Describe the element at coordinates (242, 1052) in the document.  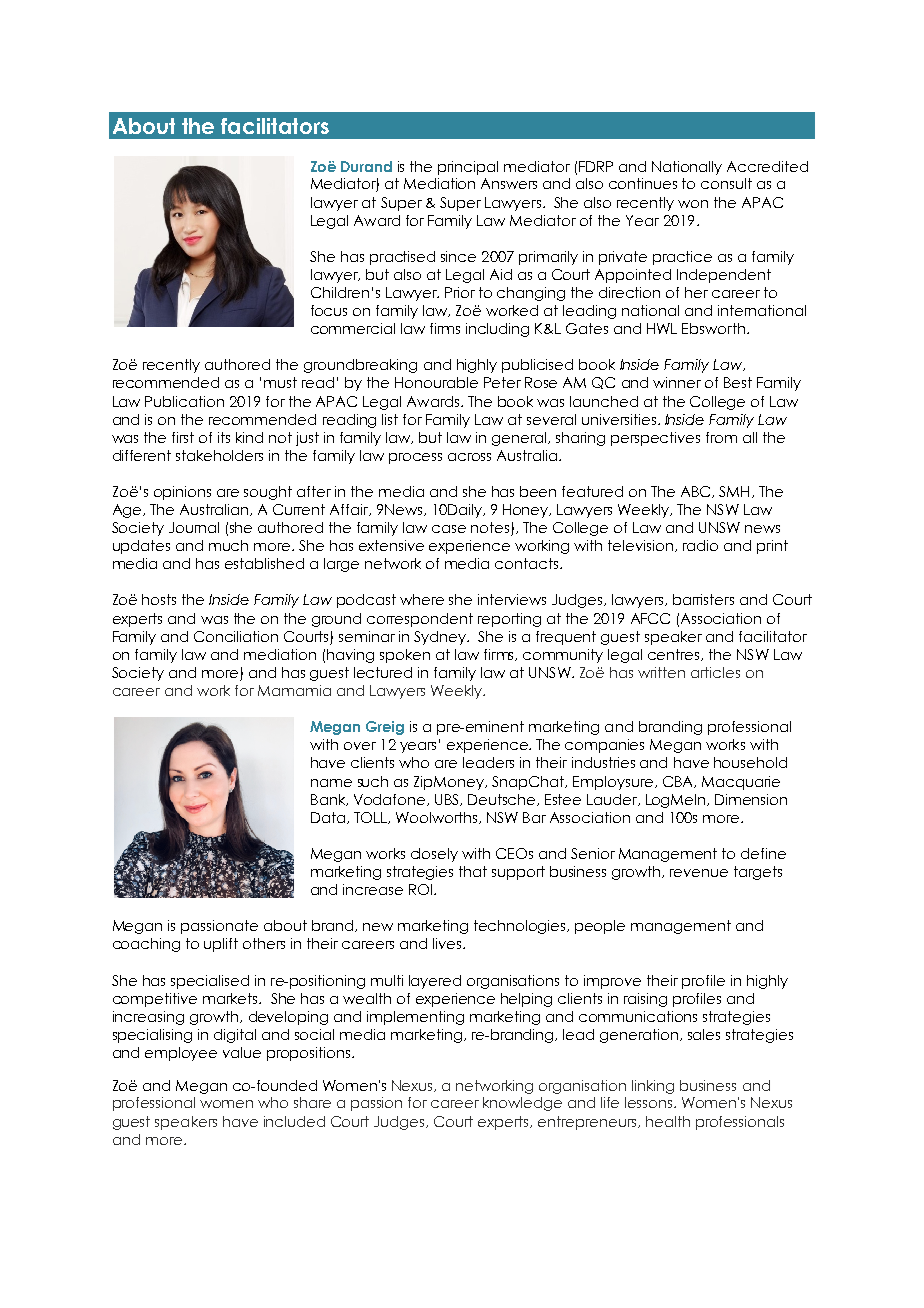
I see `value` at that location.
